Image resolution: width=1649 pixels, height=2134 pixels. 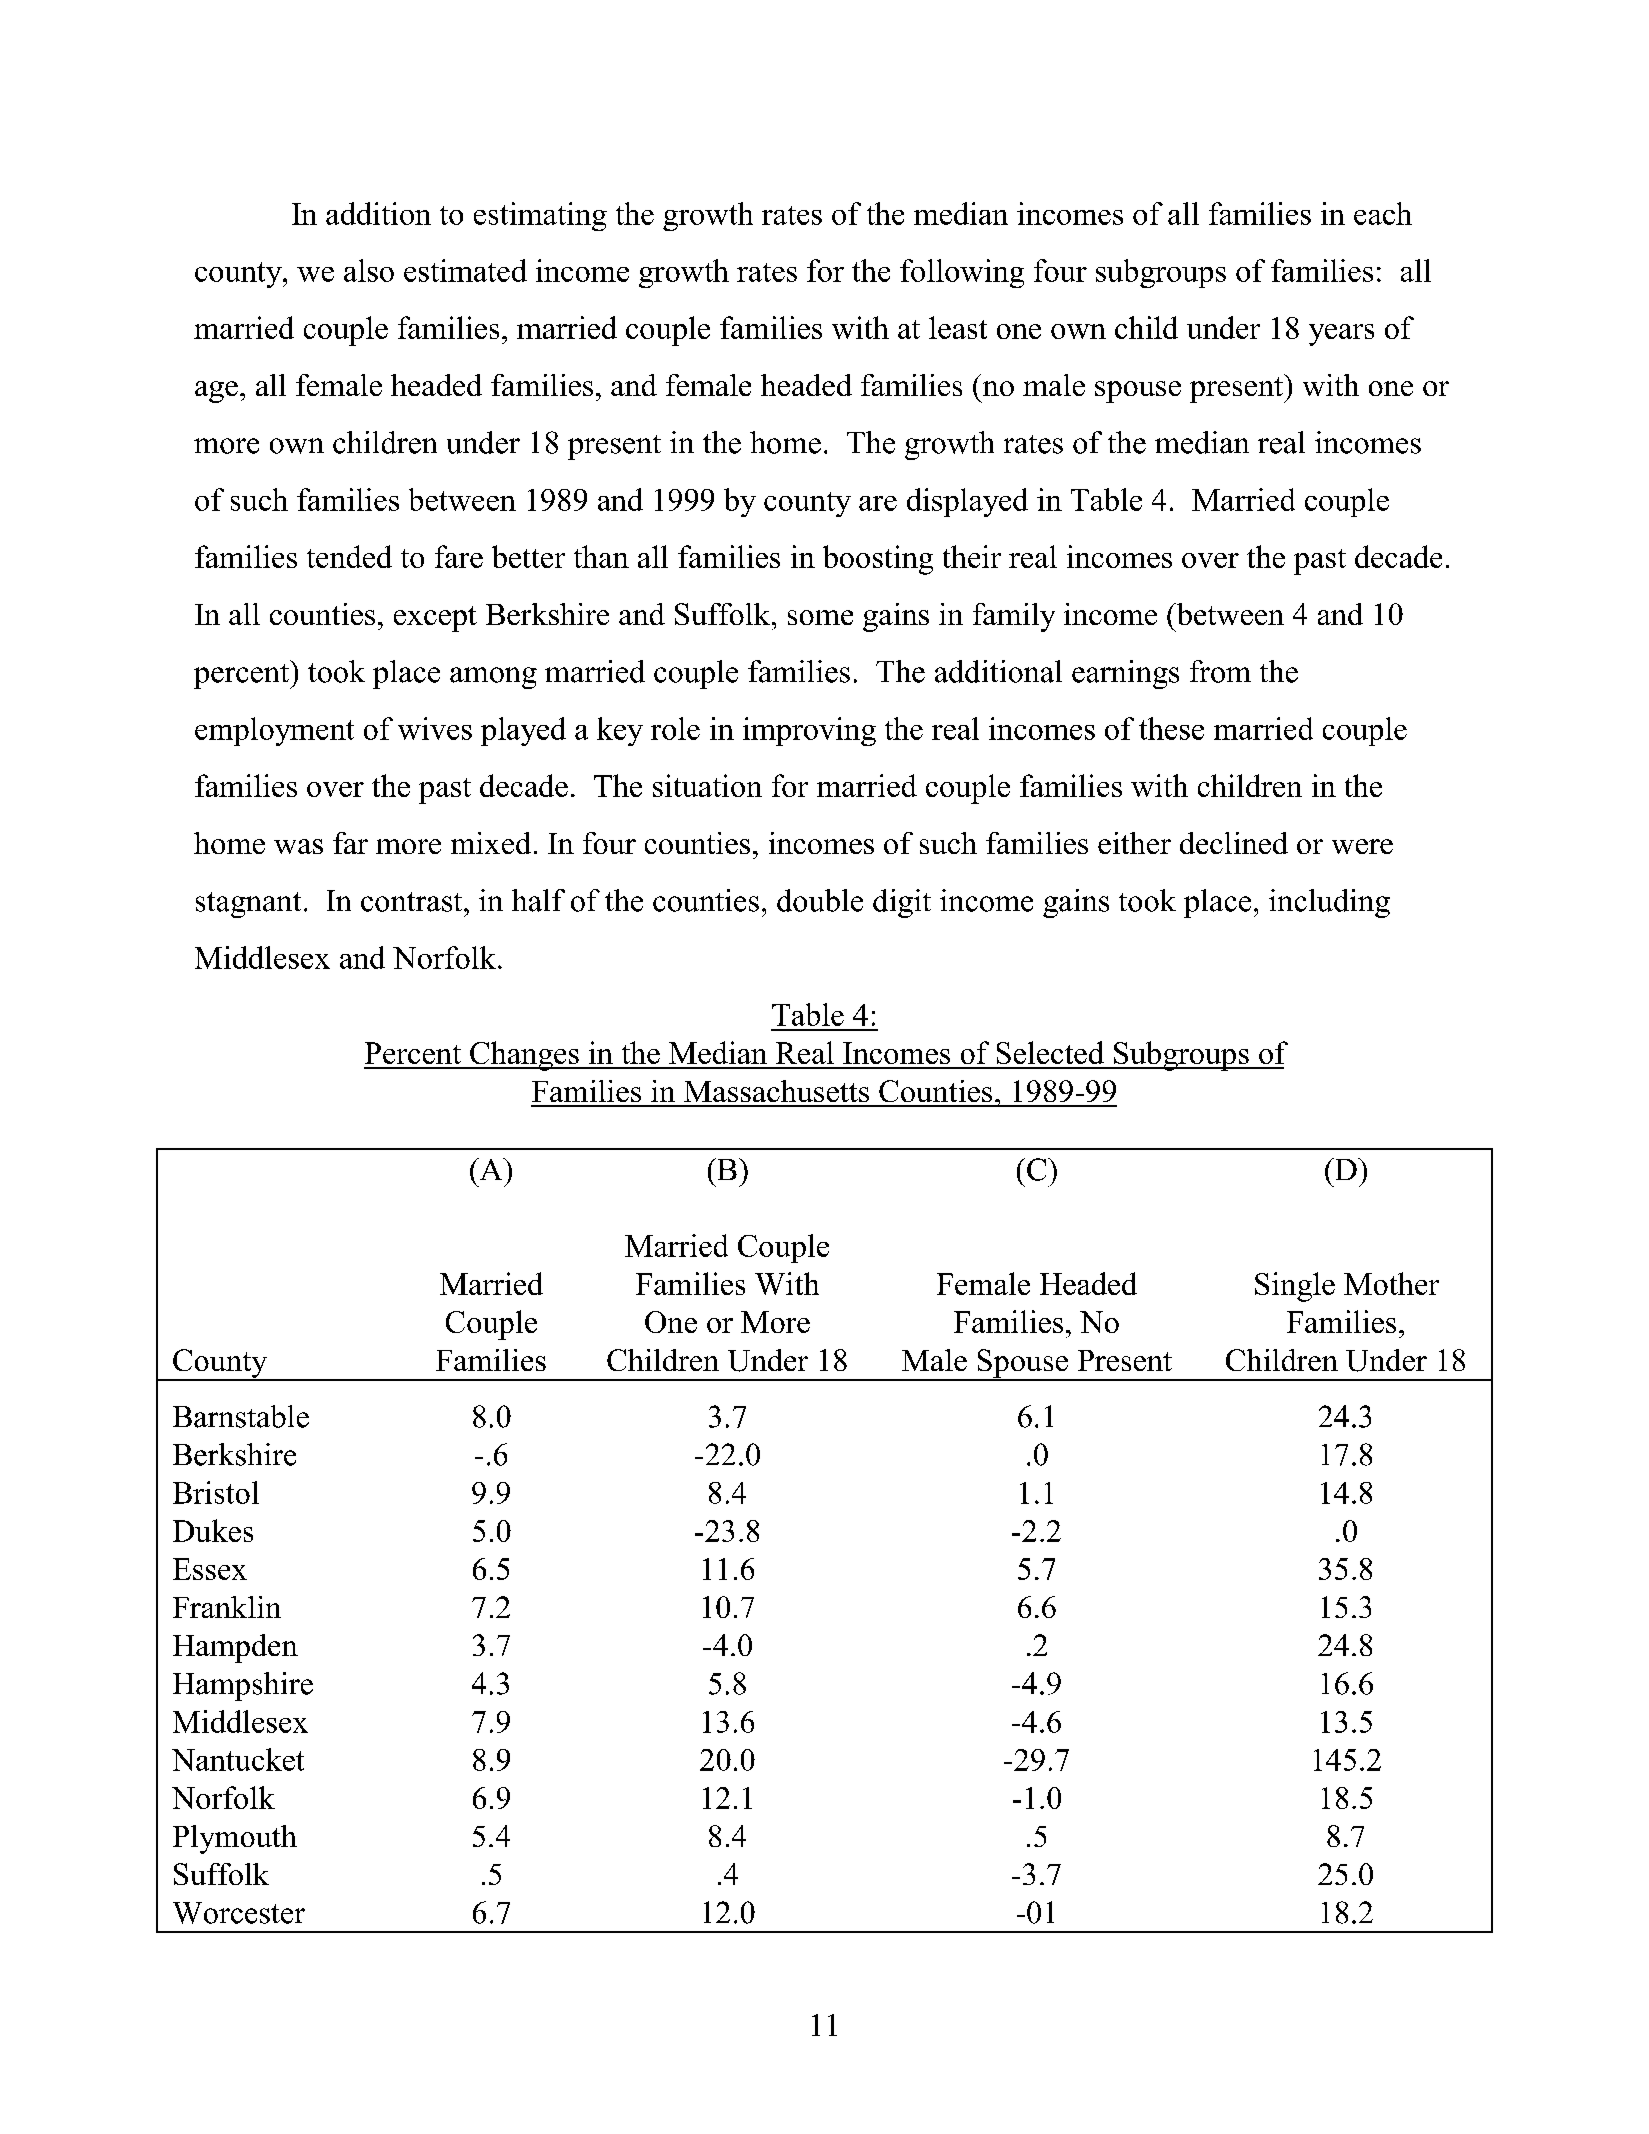 What do you see at coordinates (524, 1056) in the page?
I see `Changes` at bounding box center [524, 1056].
